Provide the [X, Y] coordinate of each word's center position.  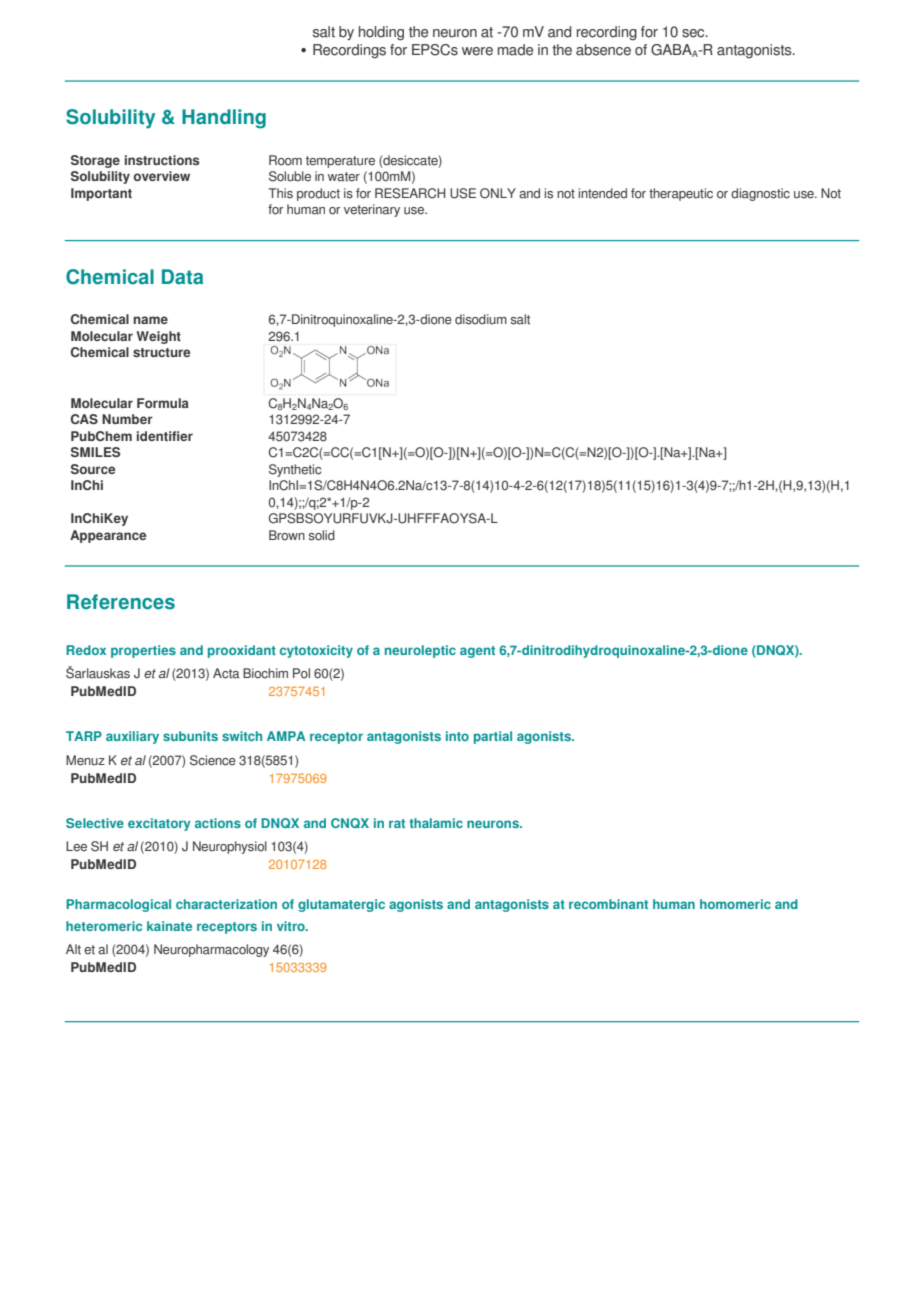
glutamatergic [341, 905]
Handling [224, 119]
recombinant [608, 904]
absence [603, 50]
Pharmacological [118, 905]
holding [381, 33]
